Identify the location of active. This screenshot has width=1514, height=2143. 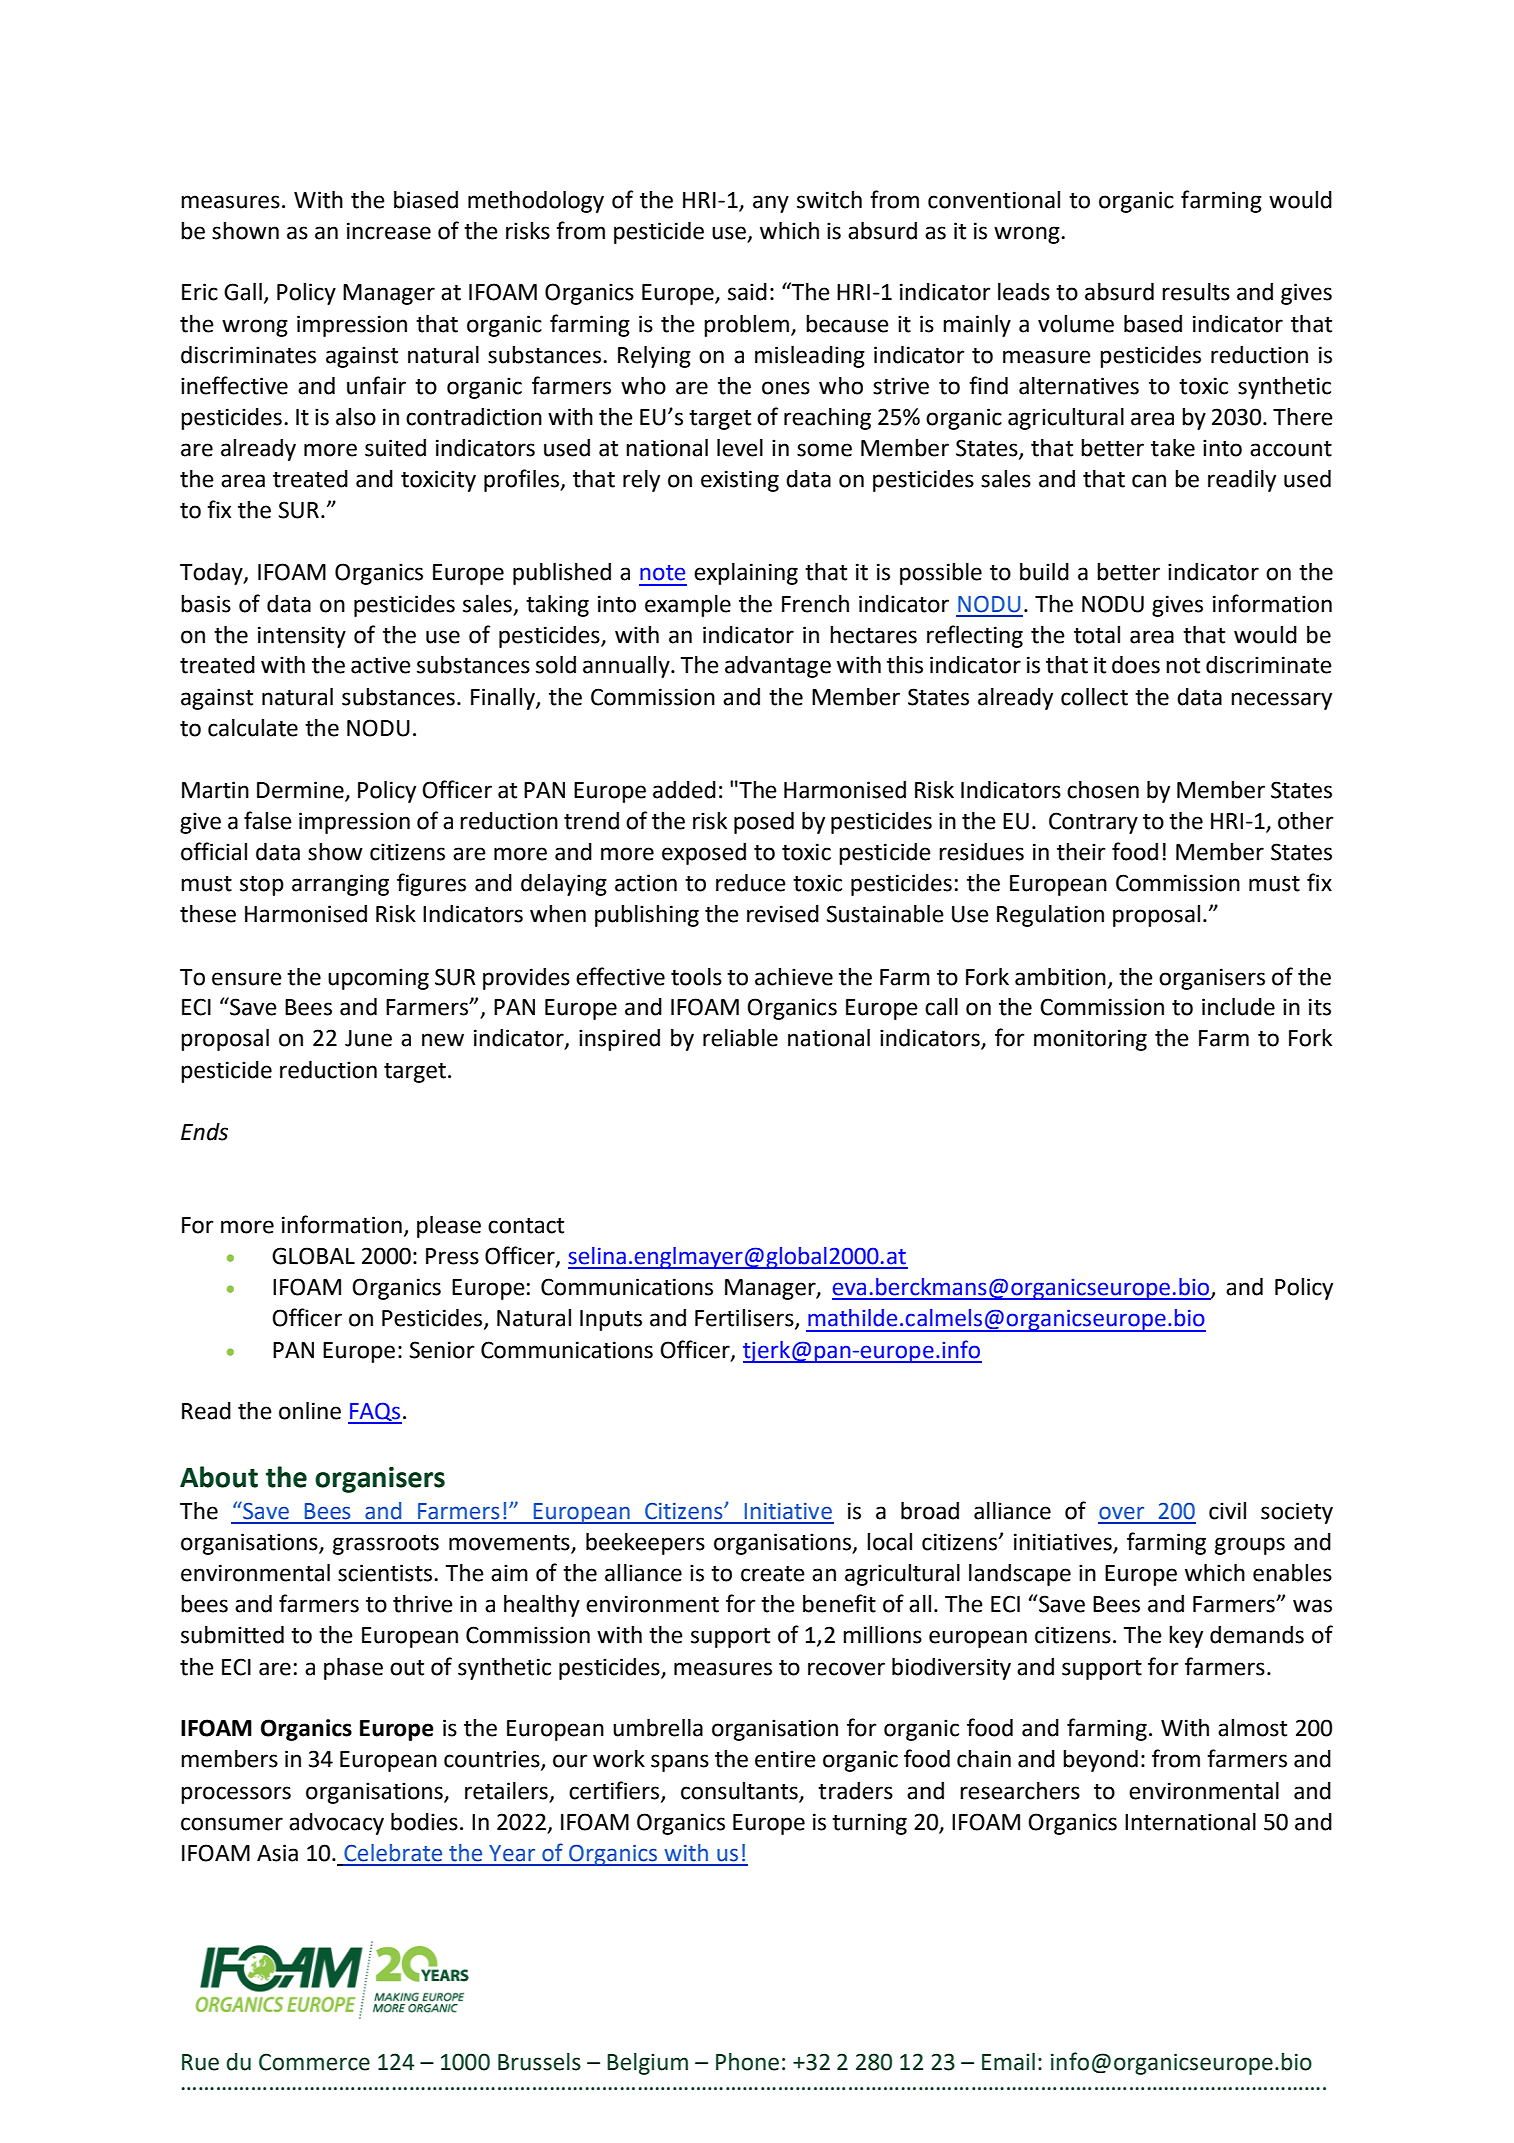
(381, 665).
